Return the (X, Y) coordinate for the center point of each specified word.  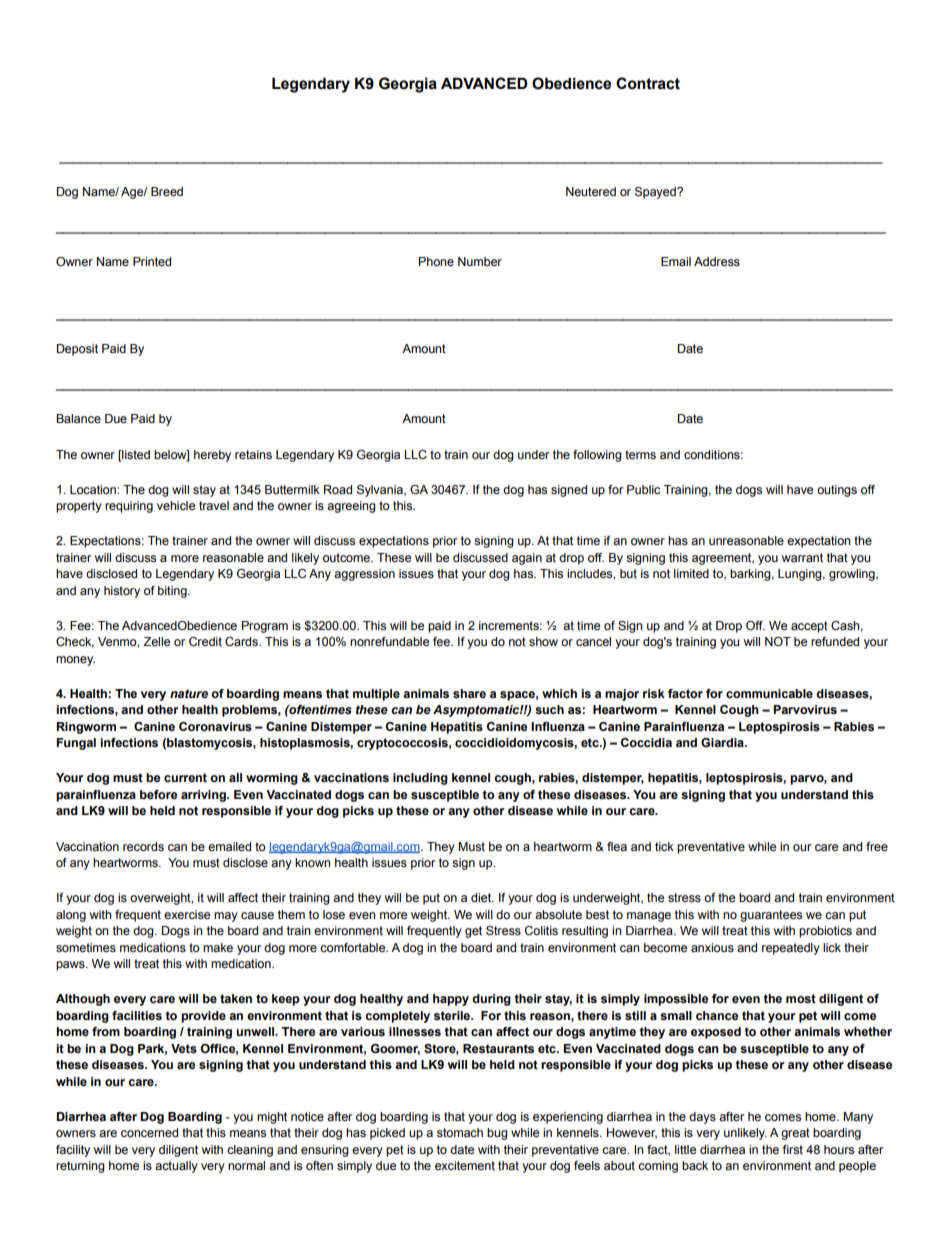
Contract (648, 83)
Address (717, 261)
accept (809, 627)
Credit (205, 642)
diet (482, 897)
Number (480, 261)
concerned (149, 1132)
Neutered (591, 191)
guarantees (771, 916)
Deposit (77, 350)
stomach (460, 1132)
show (543, 641)
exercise (187, 914)
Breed (167, 191)
